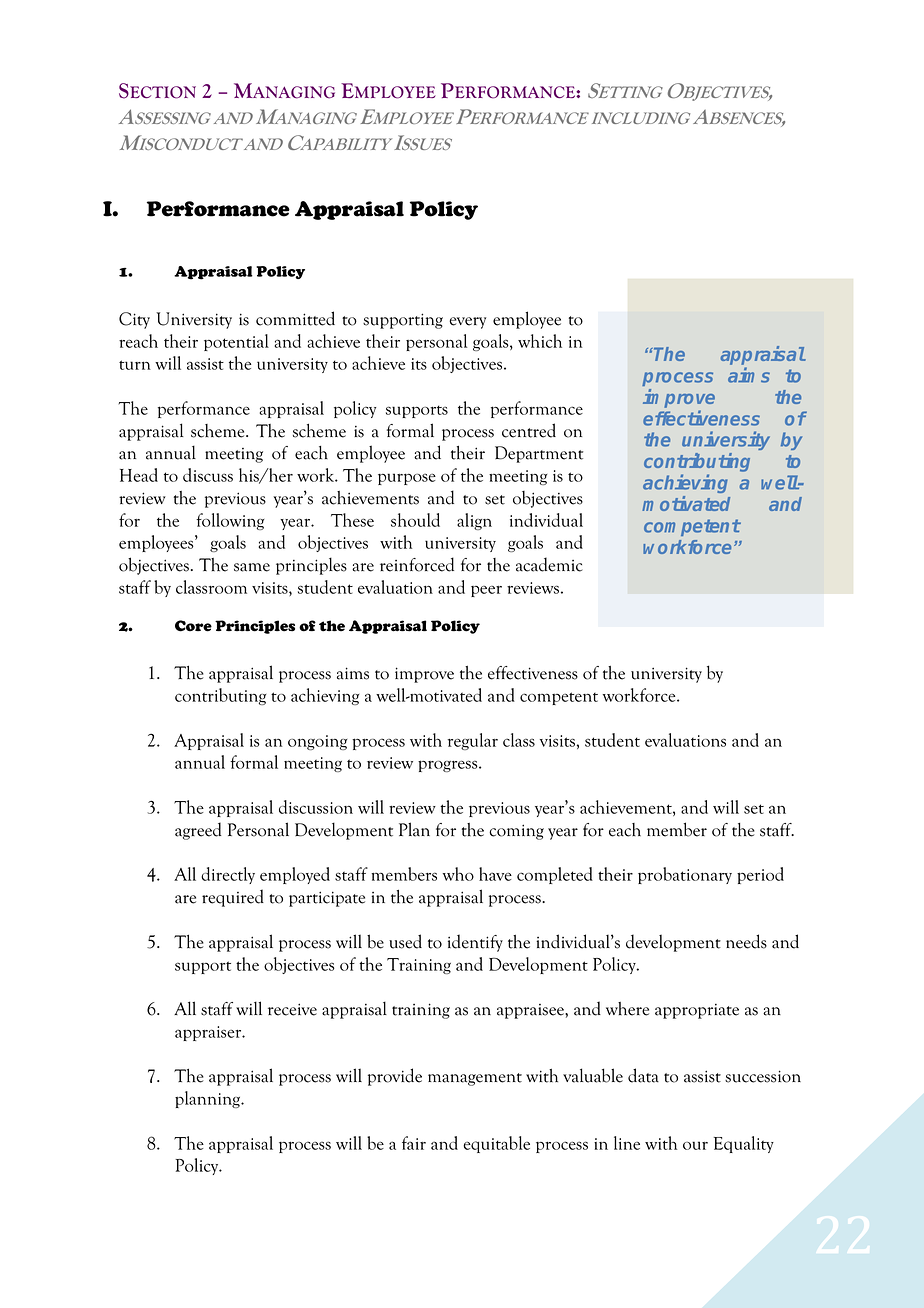 The image size is (924, 1308). I want to click on our, so click(695, 1145).
